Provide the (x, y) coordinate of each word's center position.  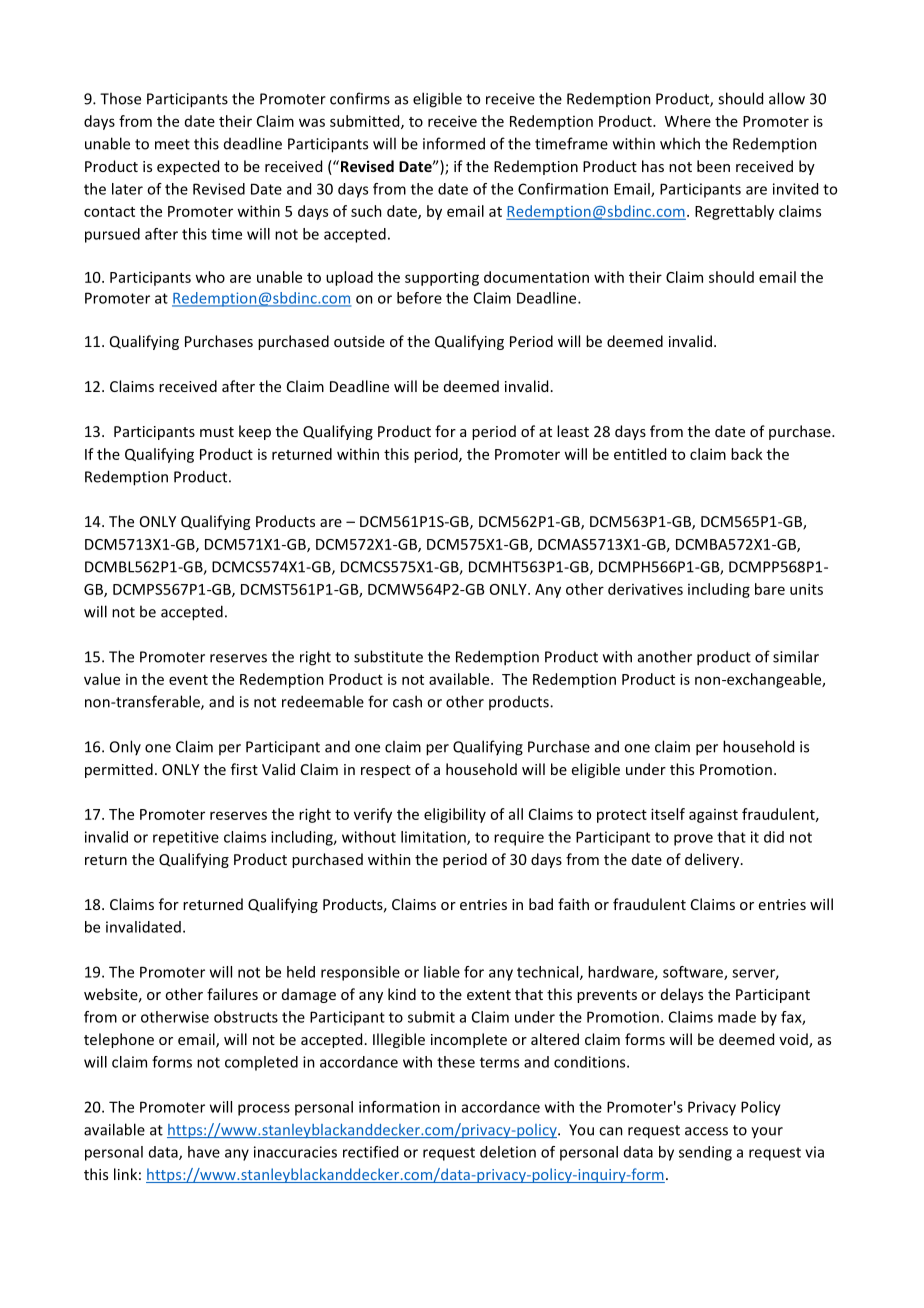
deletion (508, 1152)
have (204, 1152)
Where (688, 121)
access (706, 1131)
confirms (360, 98)
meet (172, 144)
